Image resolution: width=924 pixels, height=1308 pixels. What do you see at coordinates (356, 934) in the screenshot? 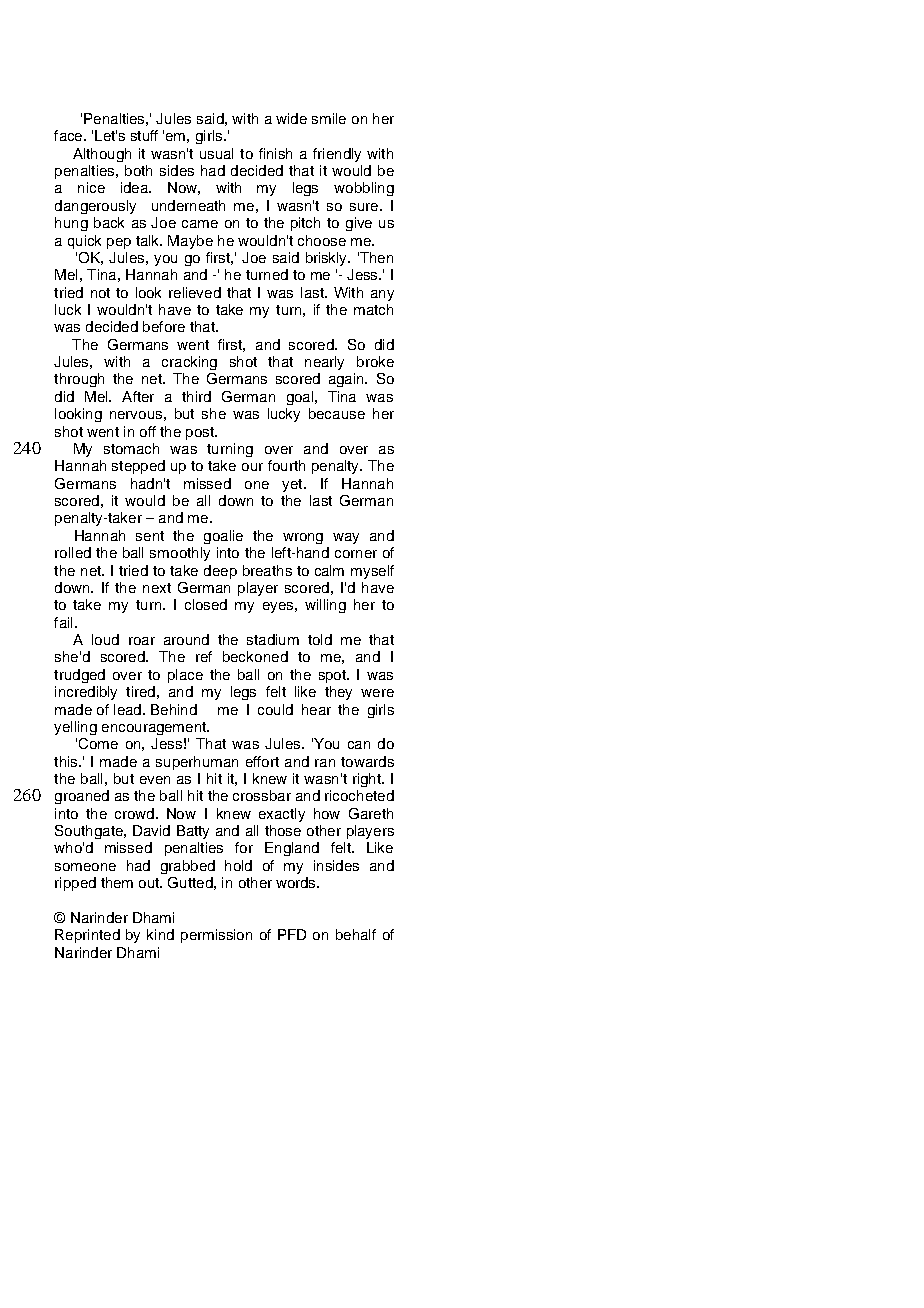
I see `behalf` at bounding box center [356, 934].
